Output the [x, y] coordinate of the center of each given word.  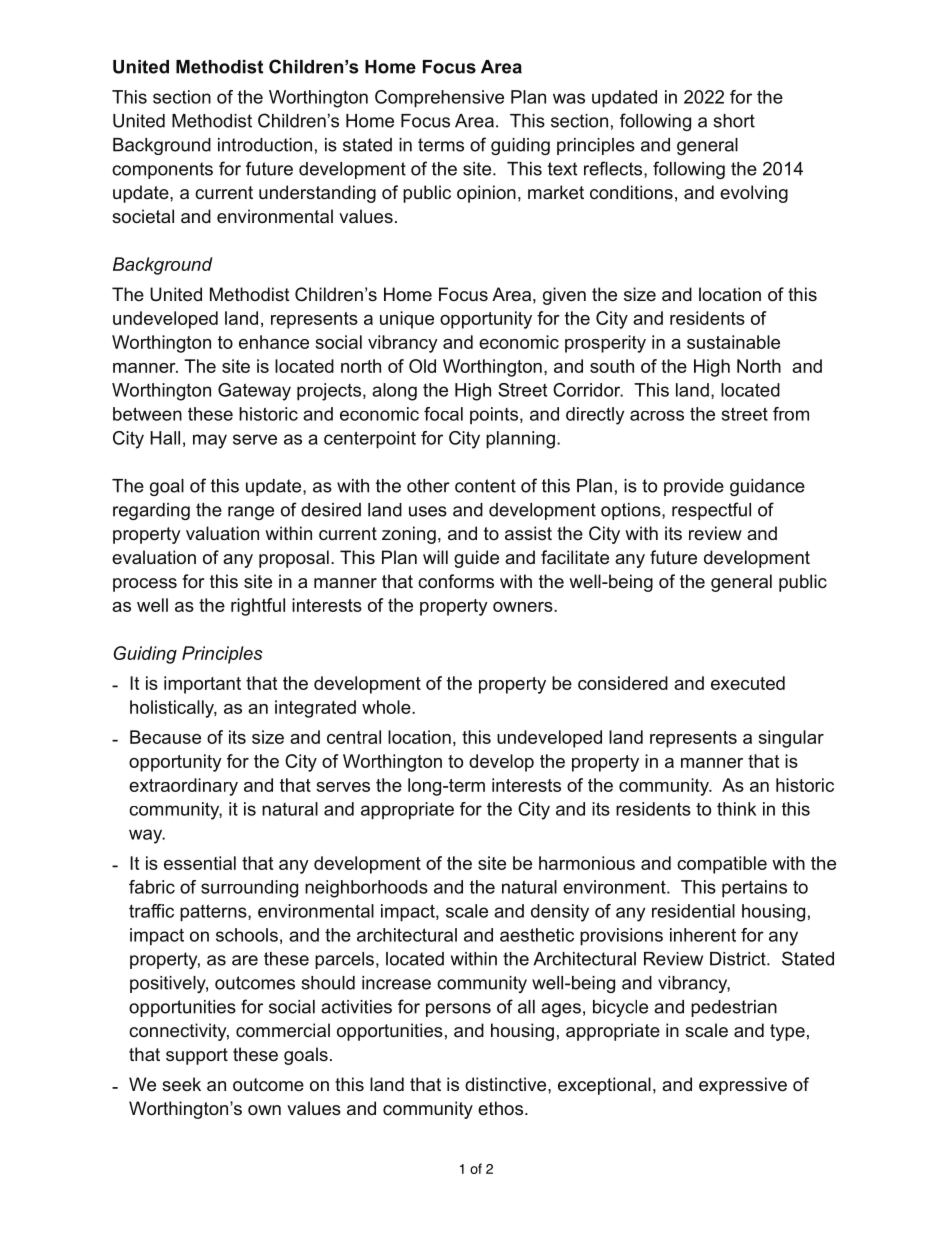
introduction [265, 145]
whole [387, 707]
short [734, 121]
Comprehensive [439, 99]
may [210, 441]
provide [694, 487]
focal [443, 414]
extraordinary [183, 787]
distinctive [507, 1084]
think [736, 809]
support [197, 1056]
